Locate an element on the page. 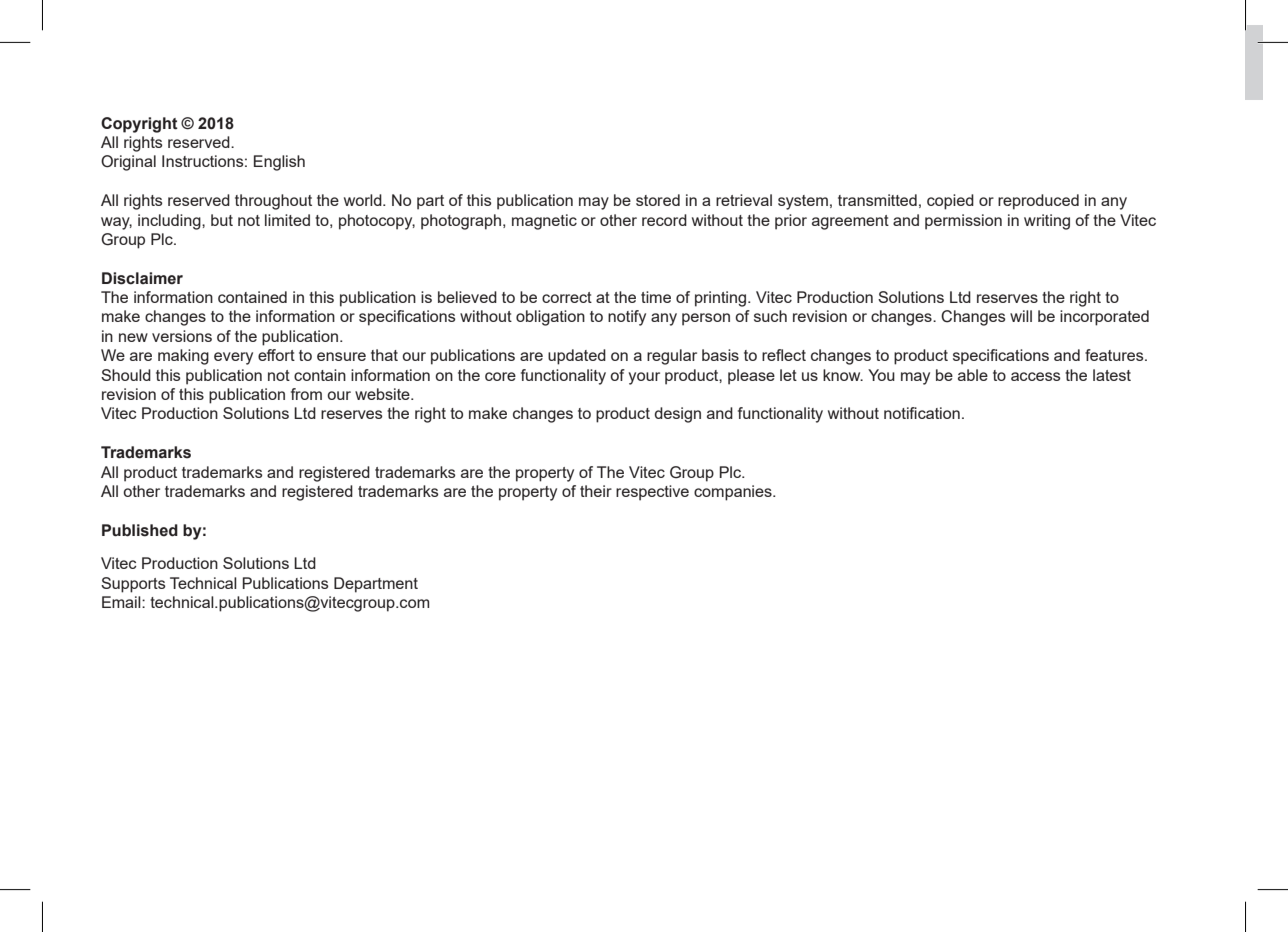 The width and height of the page is (1288, 932). respective is located at coordinates (652, 493).
